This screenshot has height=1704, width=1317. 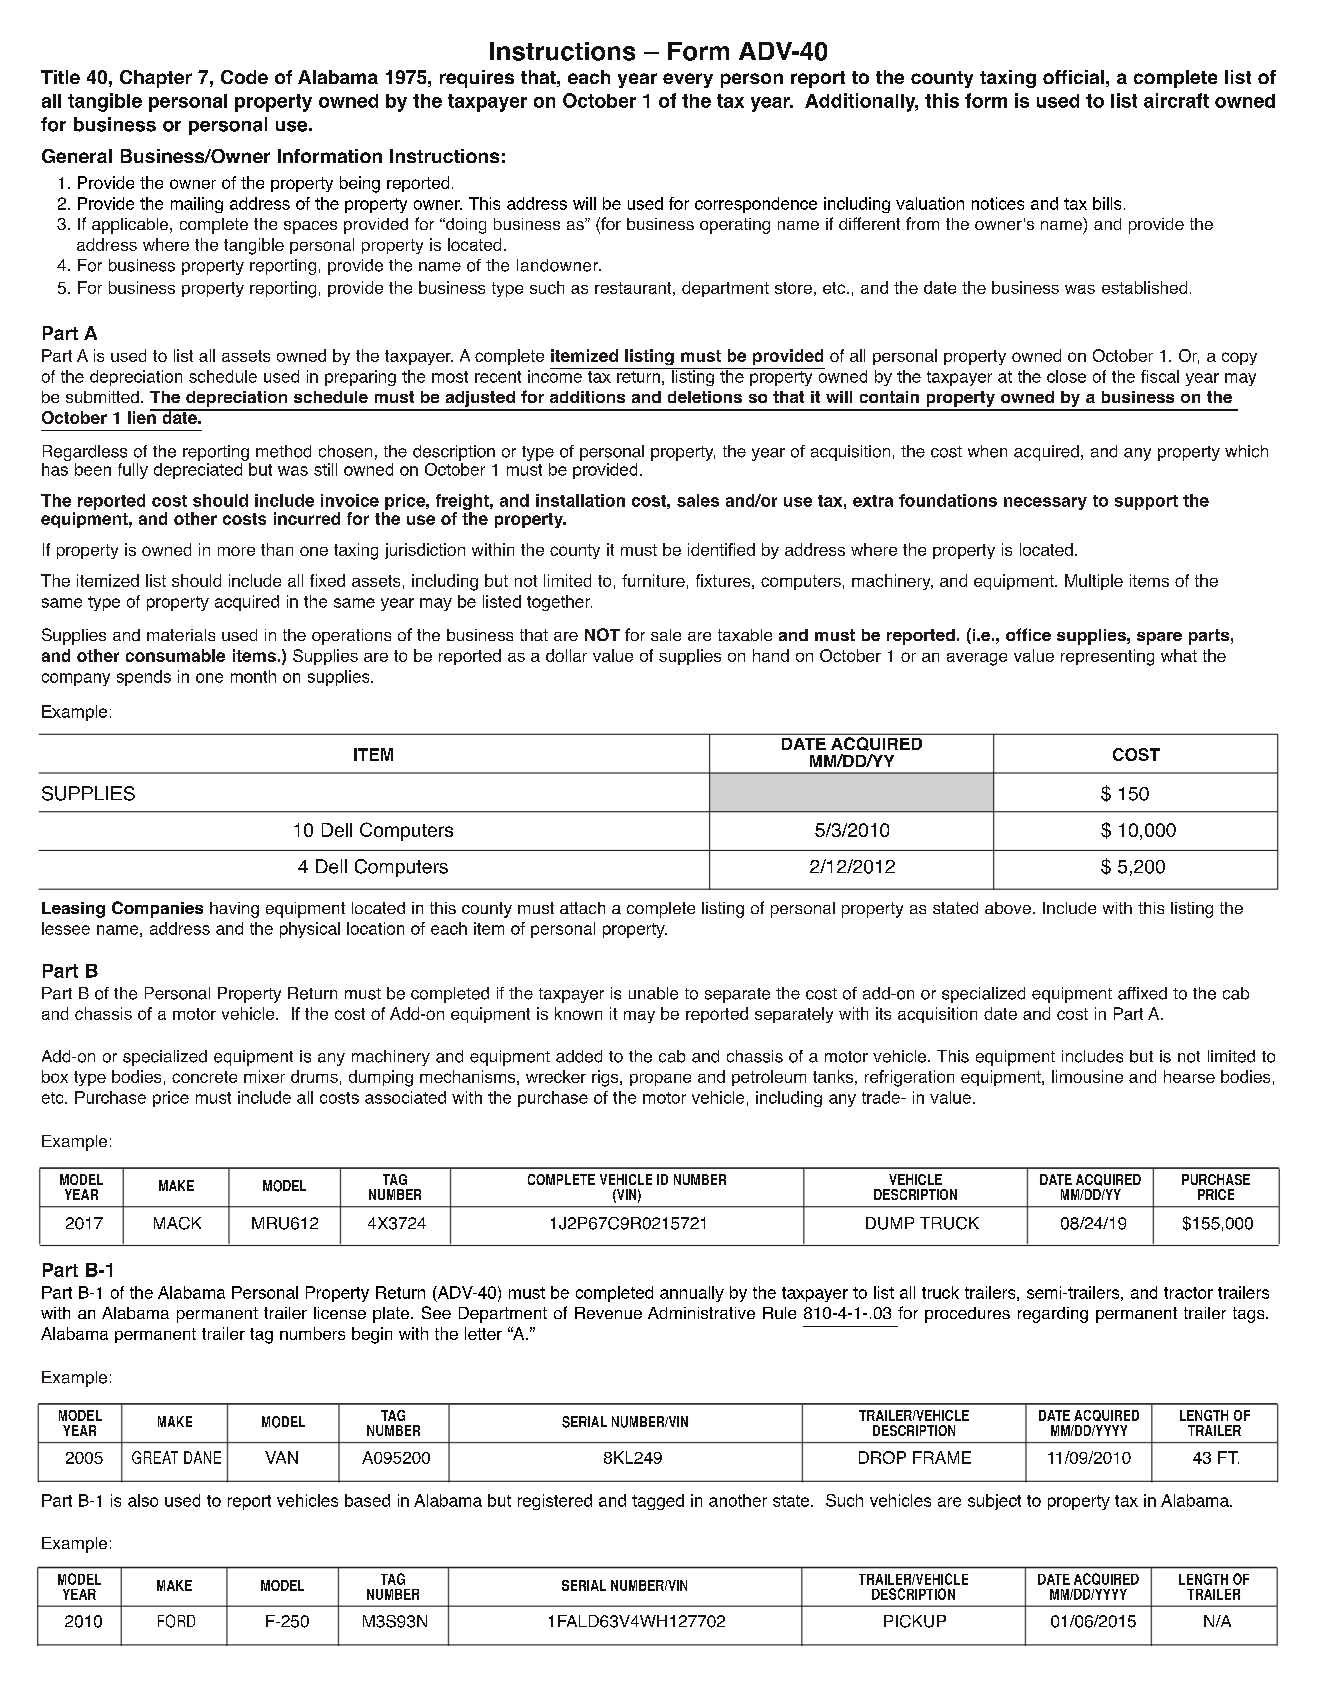 I want to click on FORD, so click(x=176, y=1621).
